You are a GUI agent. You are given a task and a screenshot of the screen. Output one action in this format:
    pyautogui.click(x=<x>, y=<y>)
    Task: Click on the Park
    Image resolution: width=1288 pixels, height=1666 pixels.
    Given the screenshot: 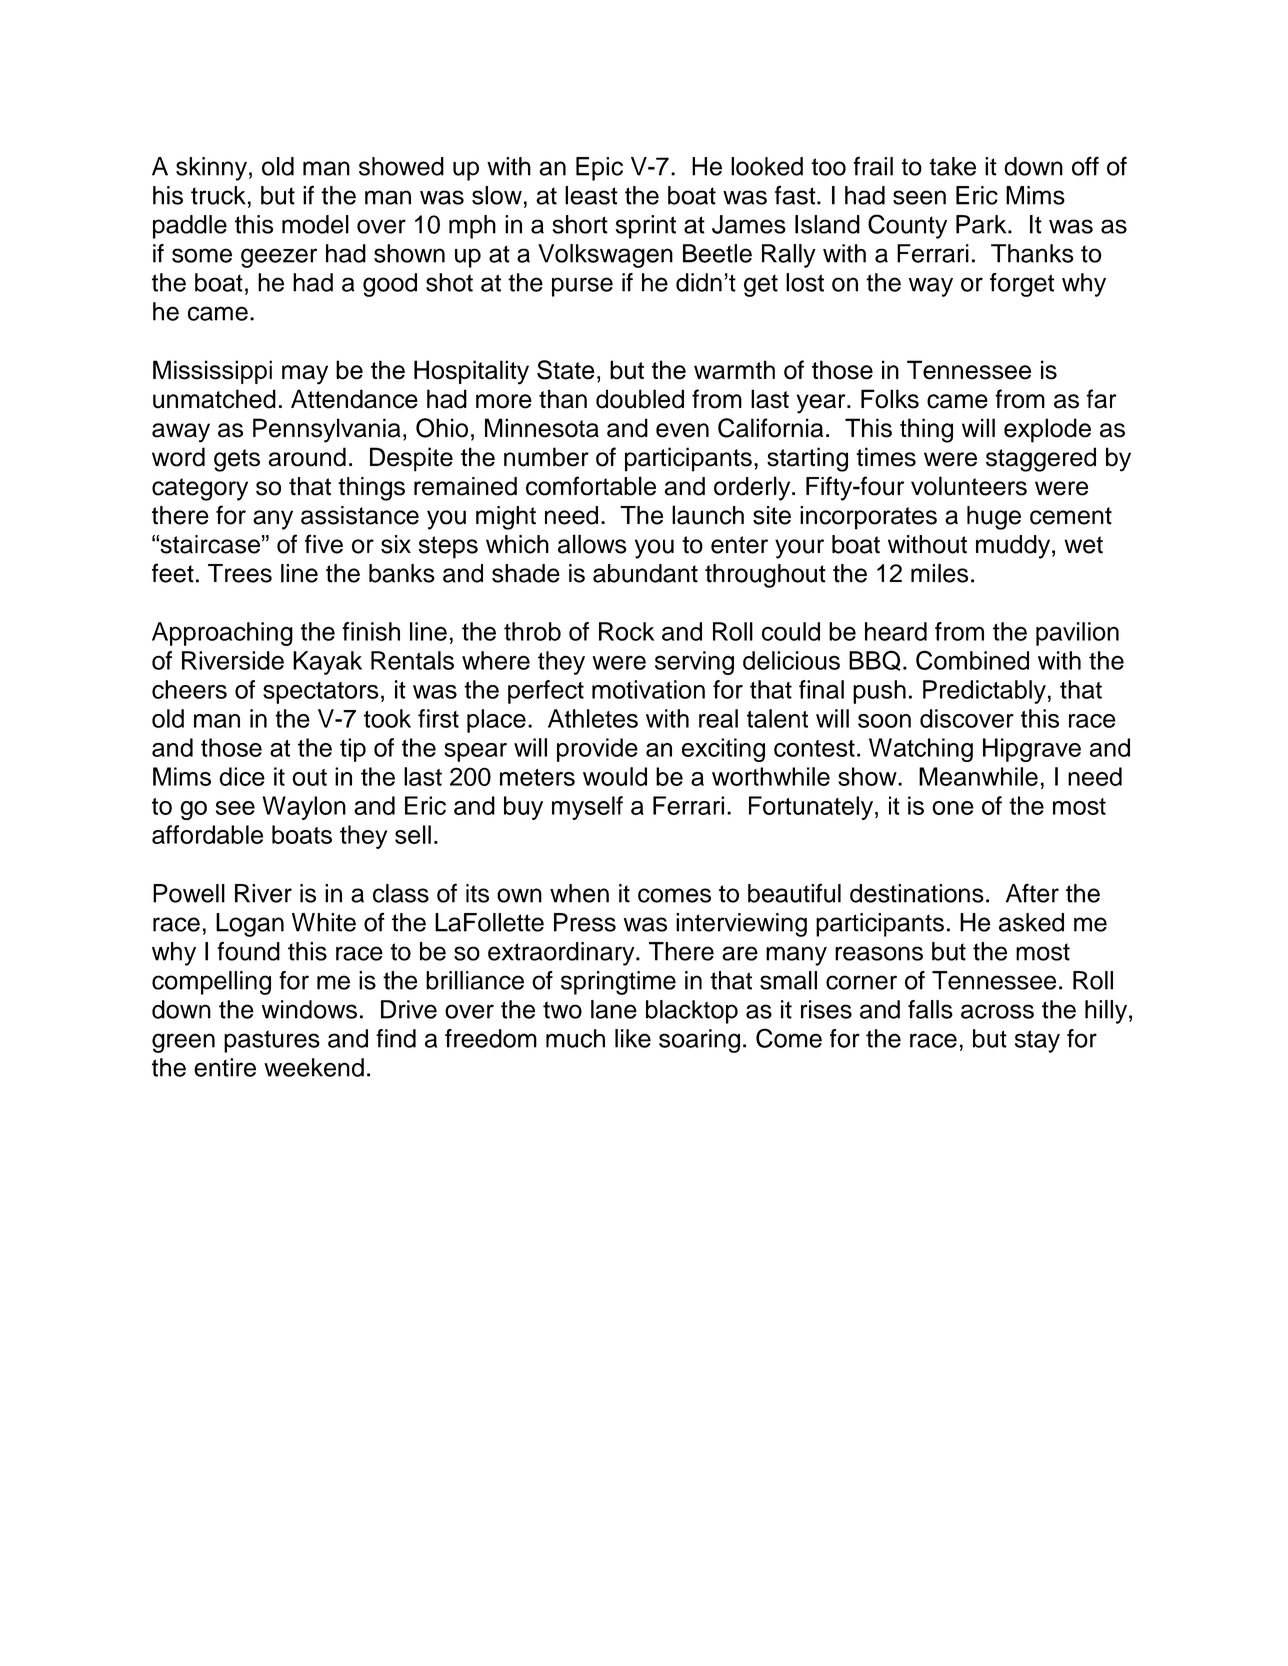 What is the action you would take?
    pyautogui.click(x=982, y=224)
